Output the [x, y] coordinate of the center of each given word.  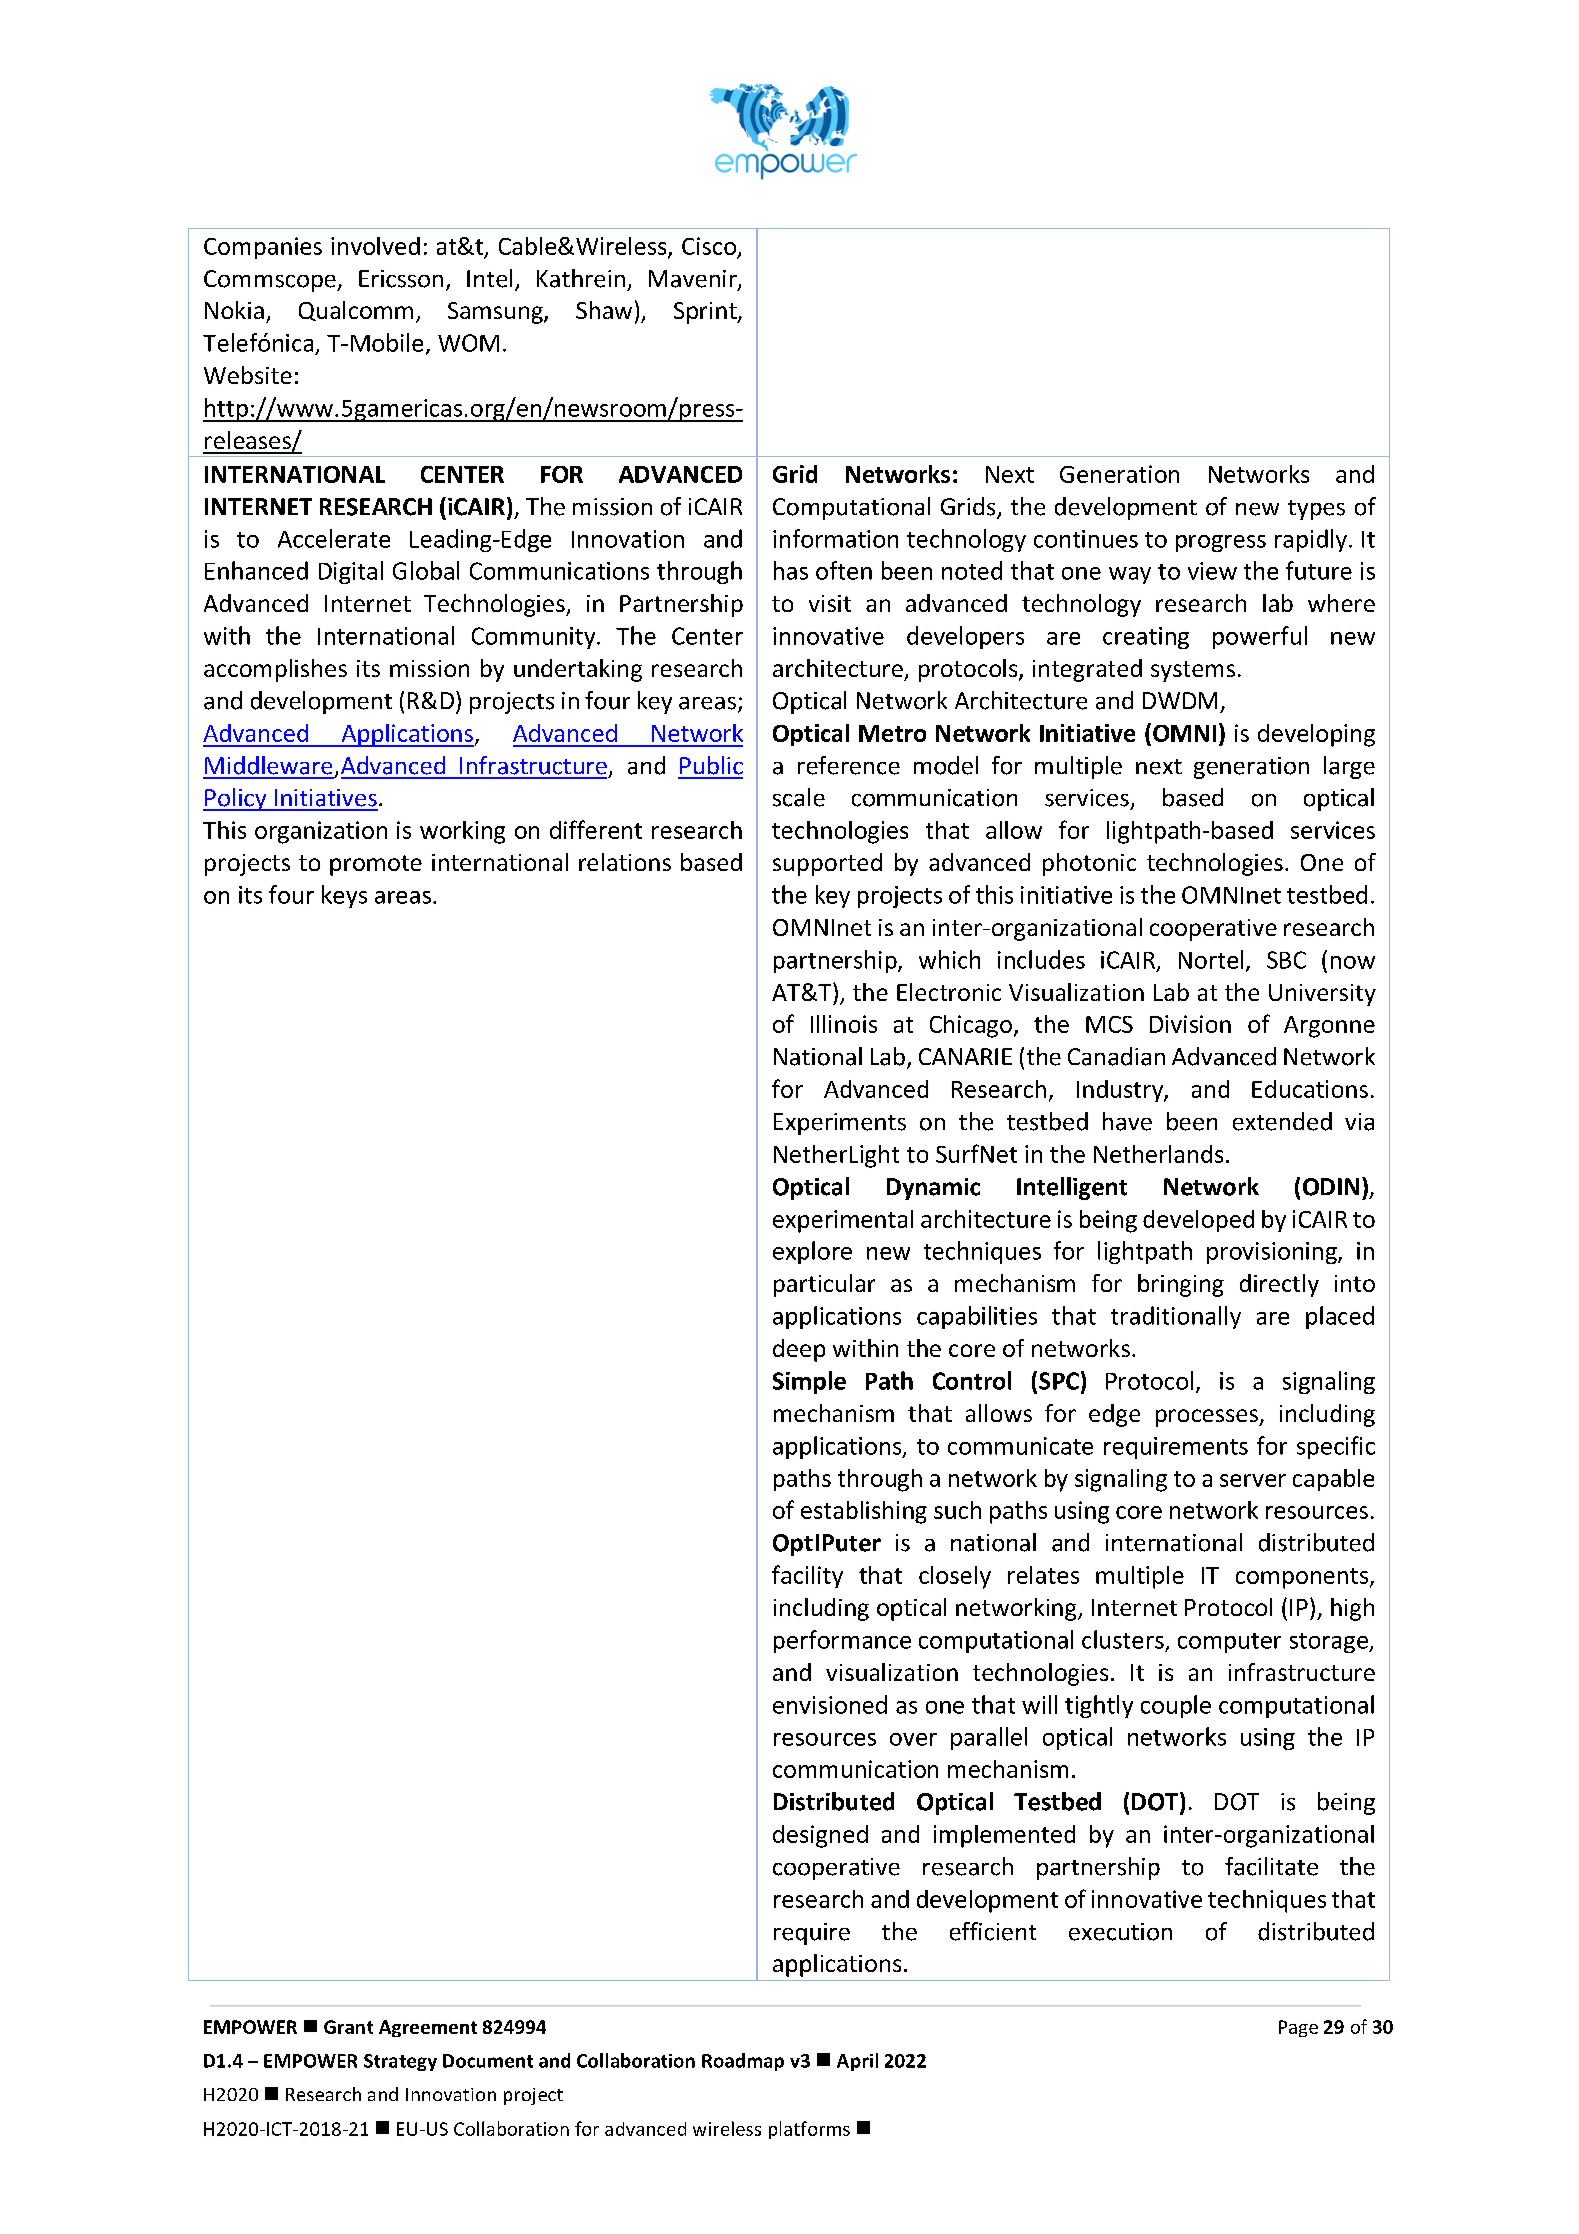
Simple [809, 1382]
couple [1176, 1706]
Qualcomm [356, 311]
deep [799, 1350]
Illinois [844, 1024]
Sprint [706, 313]
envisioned [830, 1704]
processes [1208, 1418]
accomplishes [275, 670]
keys [344, 896]
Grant [348, 2027]
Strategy [400, 2062]
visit [830, 603]
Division [1190, 1024]
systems [1193, 671]
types [1316, 510]
